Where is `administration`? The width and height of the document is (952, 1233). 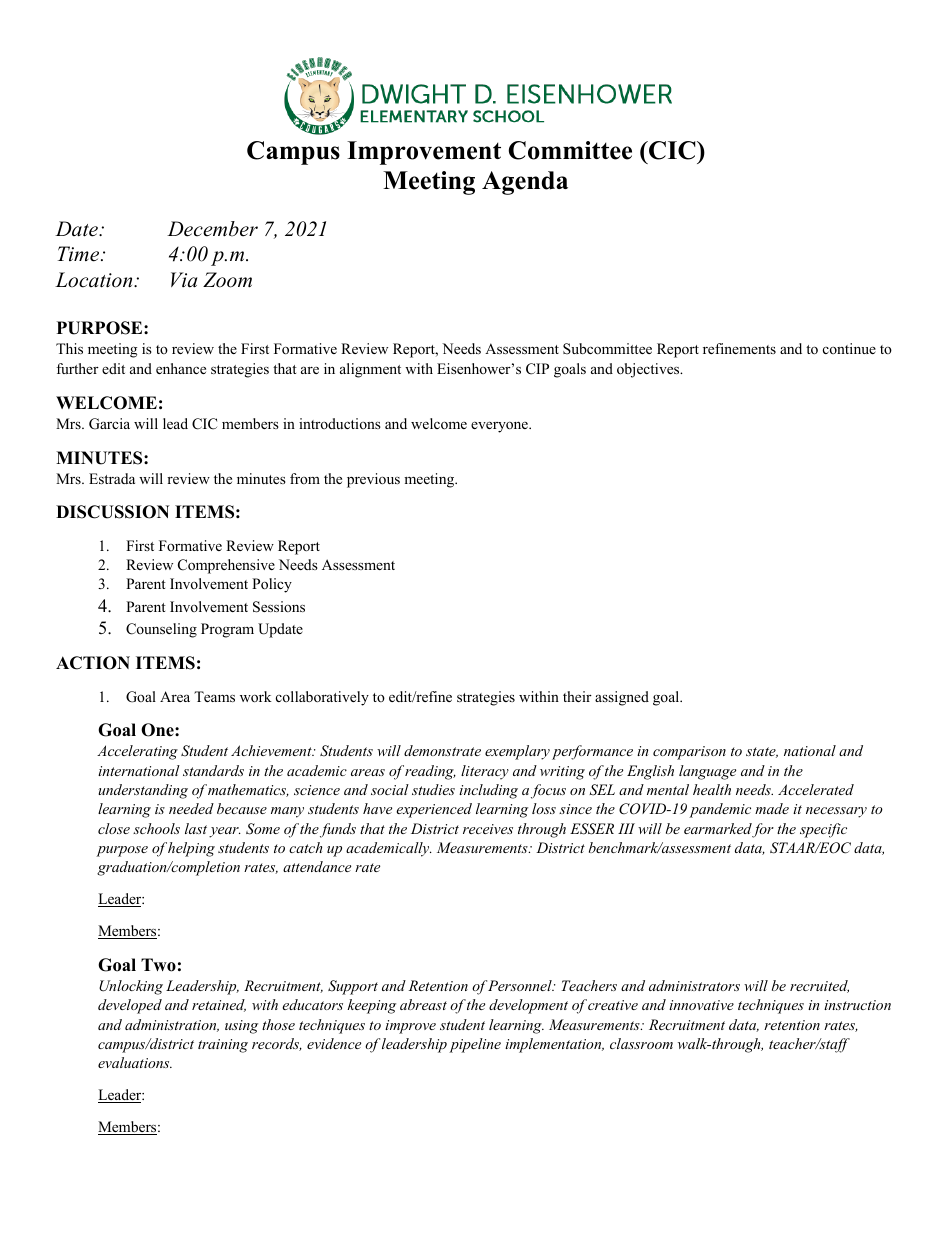
administration is located at coordinates (172, 1025).
